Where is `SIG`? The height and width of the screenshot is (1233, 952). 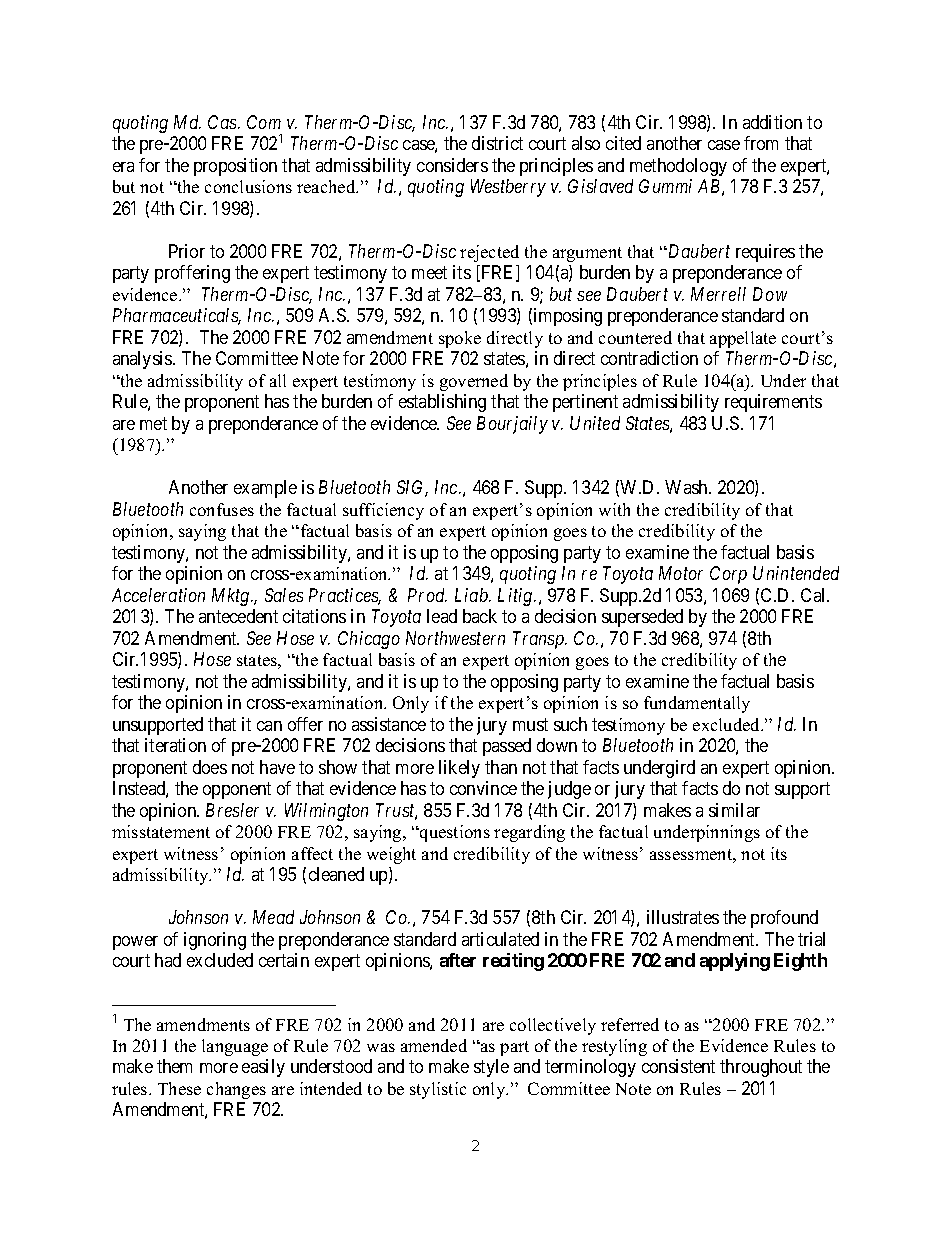 SIG is located at coordinates (412, 488).
